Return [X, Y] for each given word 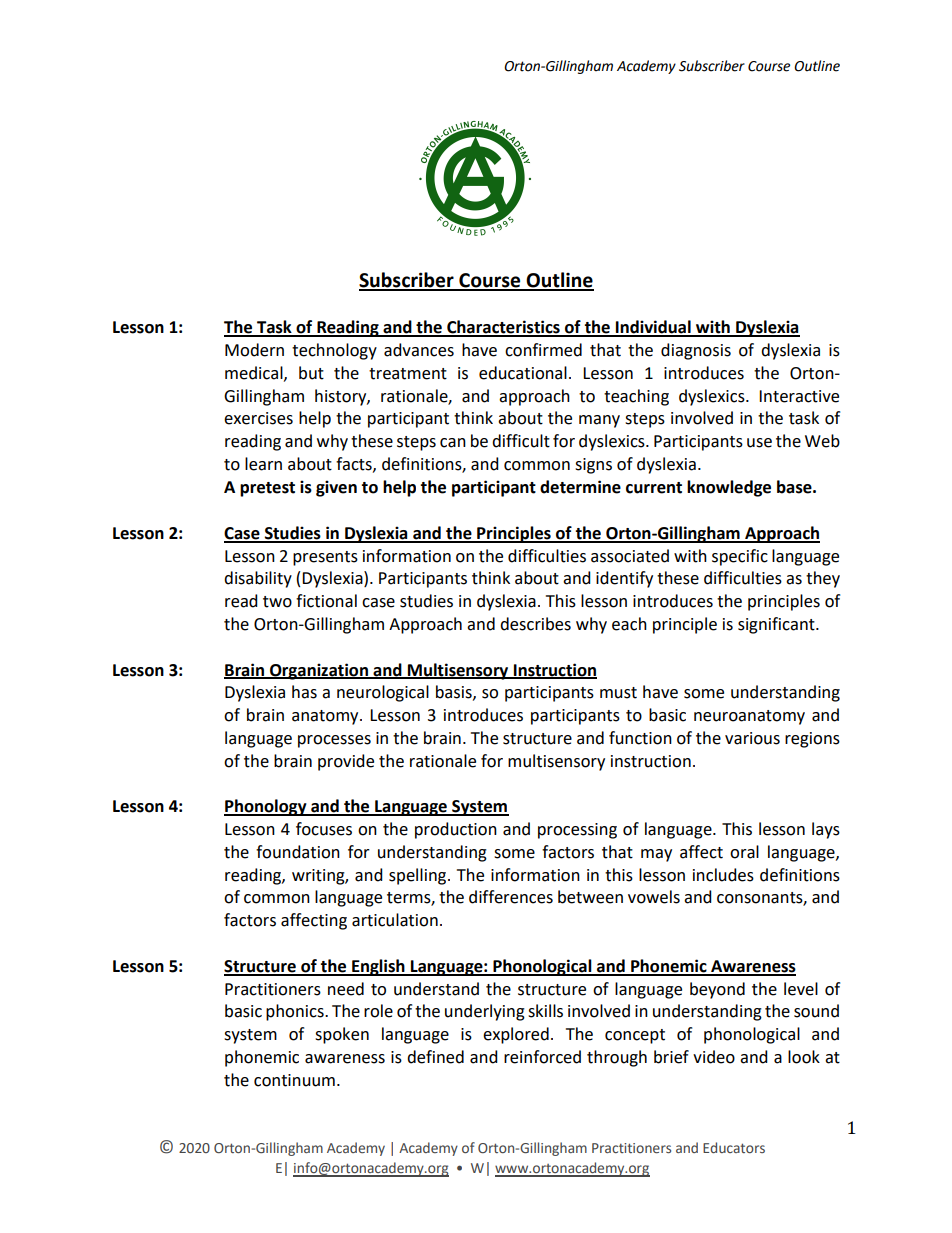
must [618, 693]
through [617, 1058]
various [752, 738]
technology [334, 351]
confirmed [543, 350]
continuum [294, 1080]
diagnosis [696, 351]
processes [334, 741]
